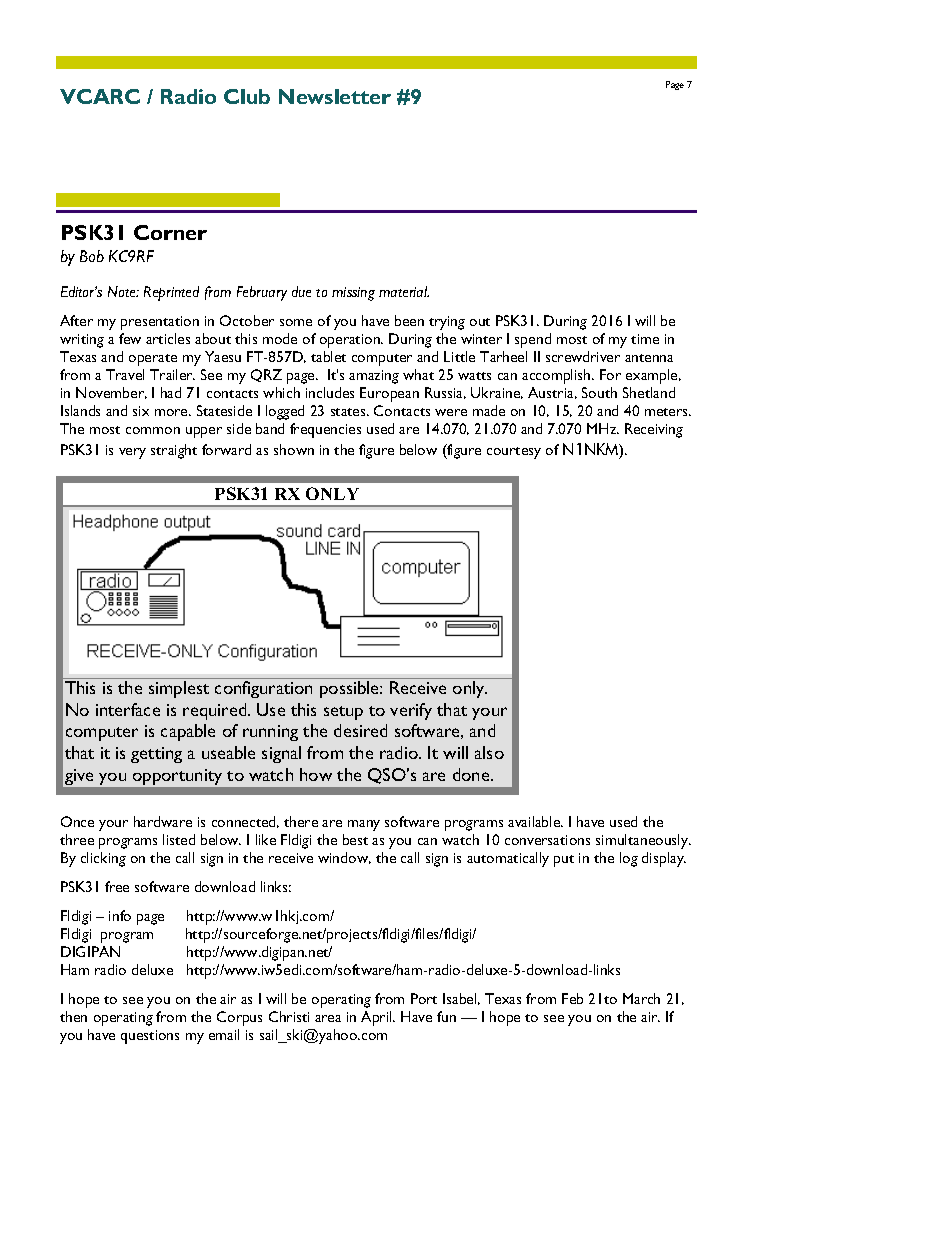  What do you see at coordinates (377, 1018) in the document?
I see `April` at bounding box center [377, 1018].
